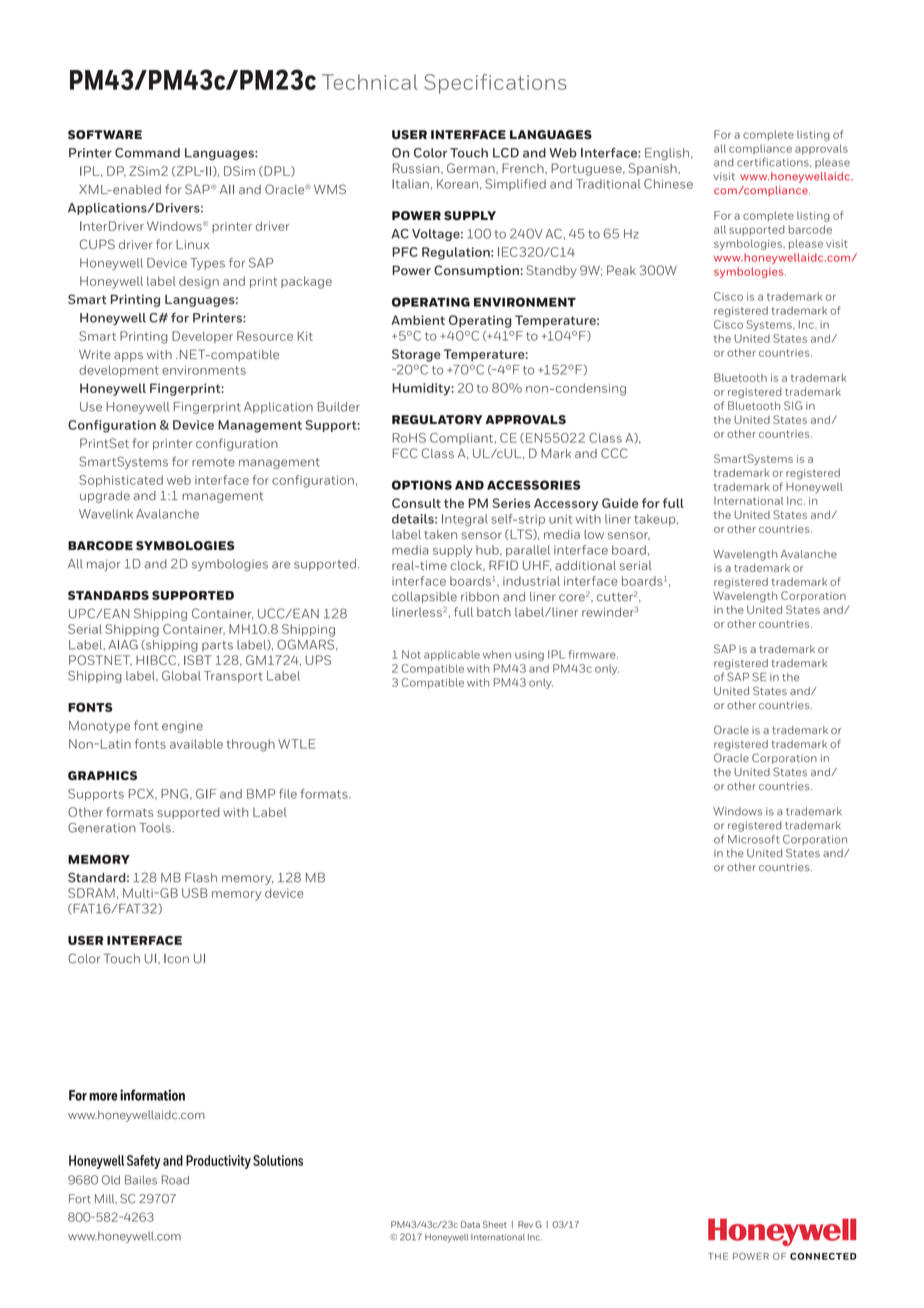 The image size is (924, 1308). What do you see at coordinates (452, 655) in the screenshot?
I see `applicable` at bounding box center [452, 655].
